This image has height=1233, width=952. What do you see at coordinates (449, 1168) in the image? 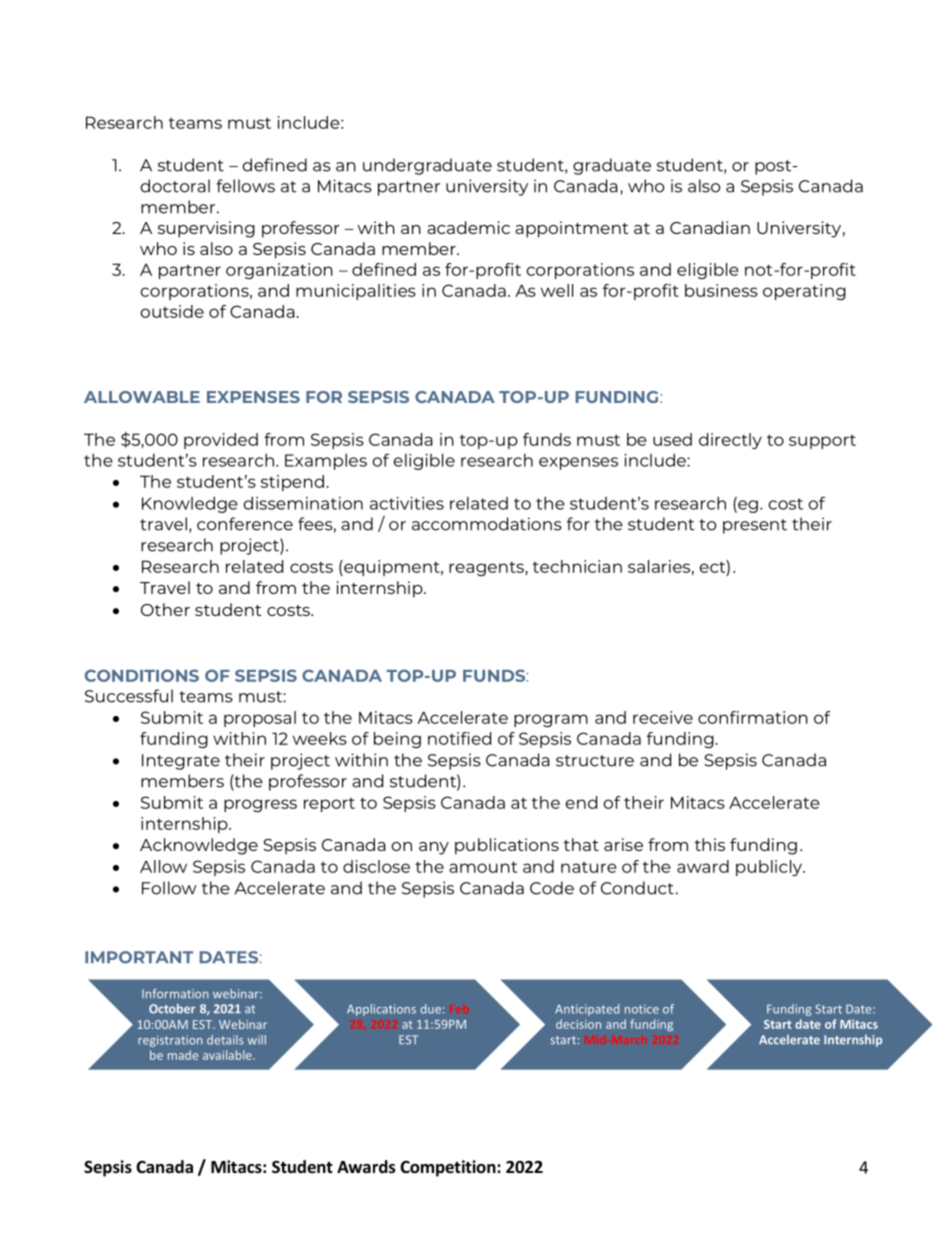
I see `Competition` at bounding box center [449, 1168].
